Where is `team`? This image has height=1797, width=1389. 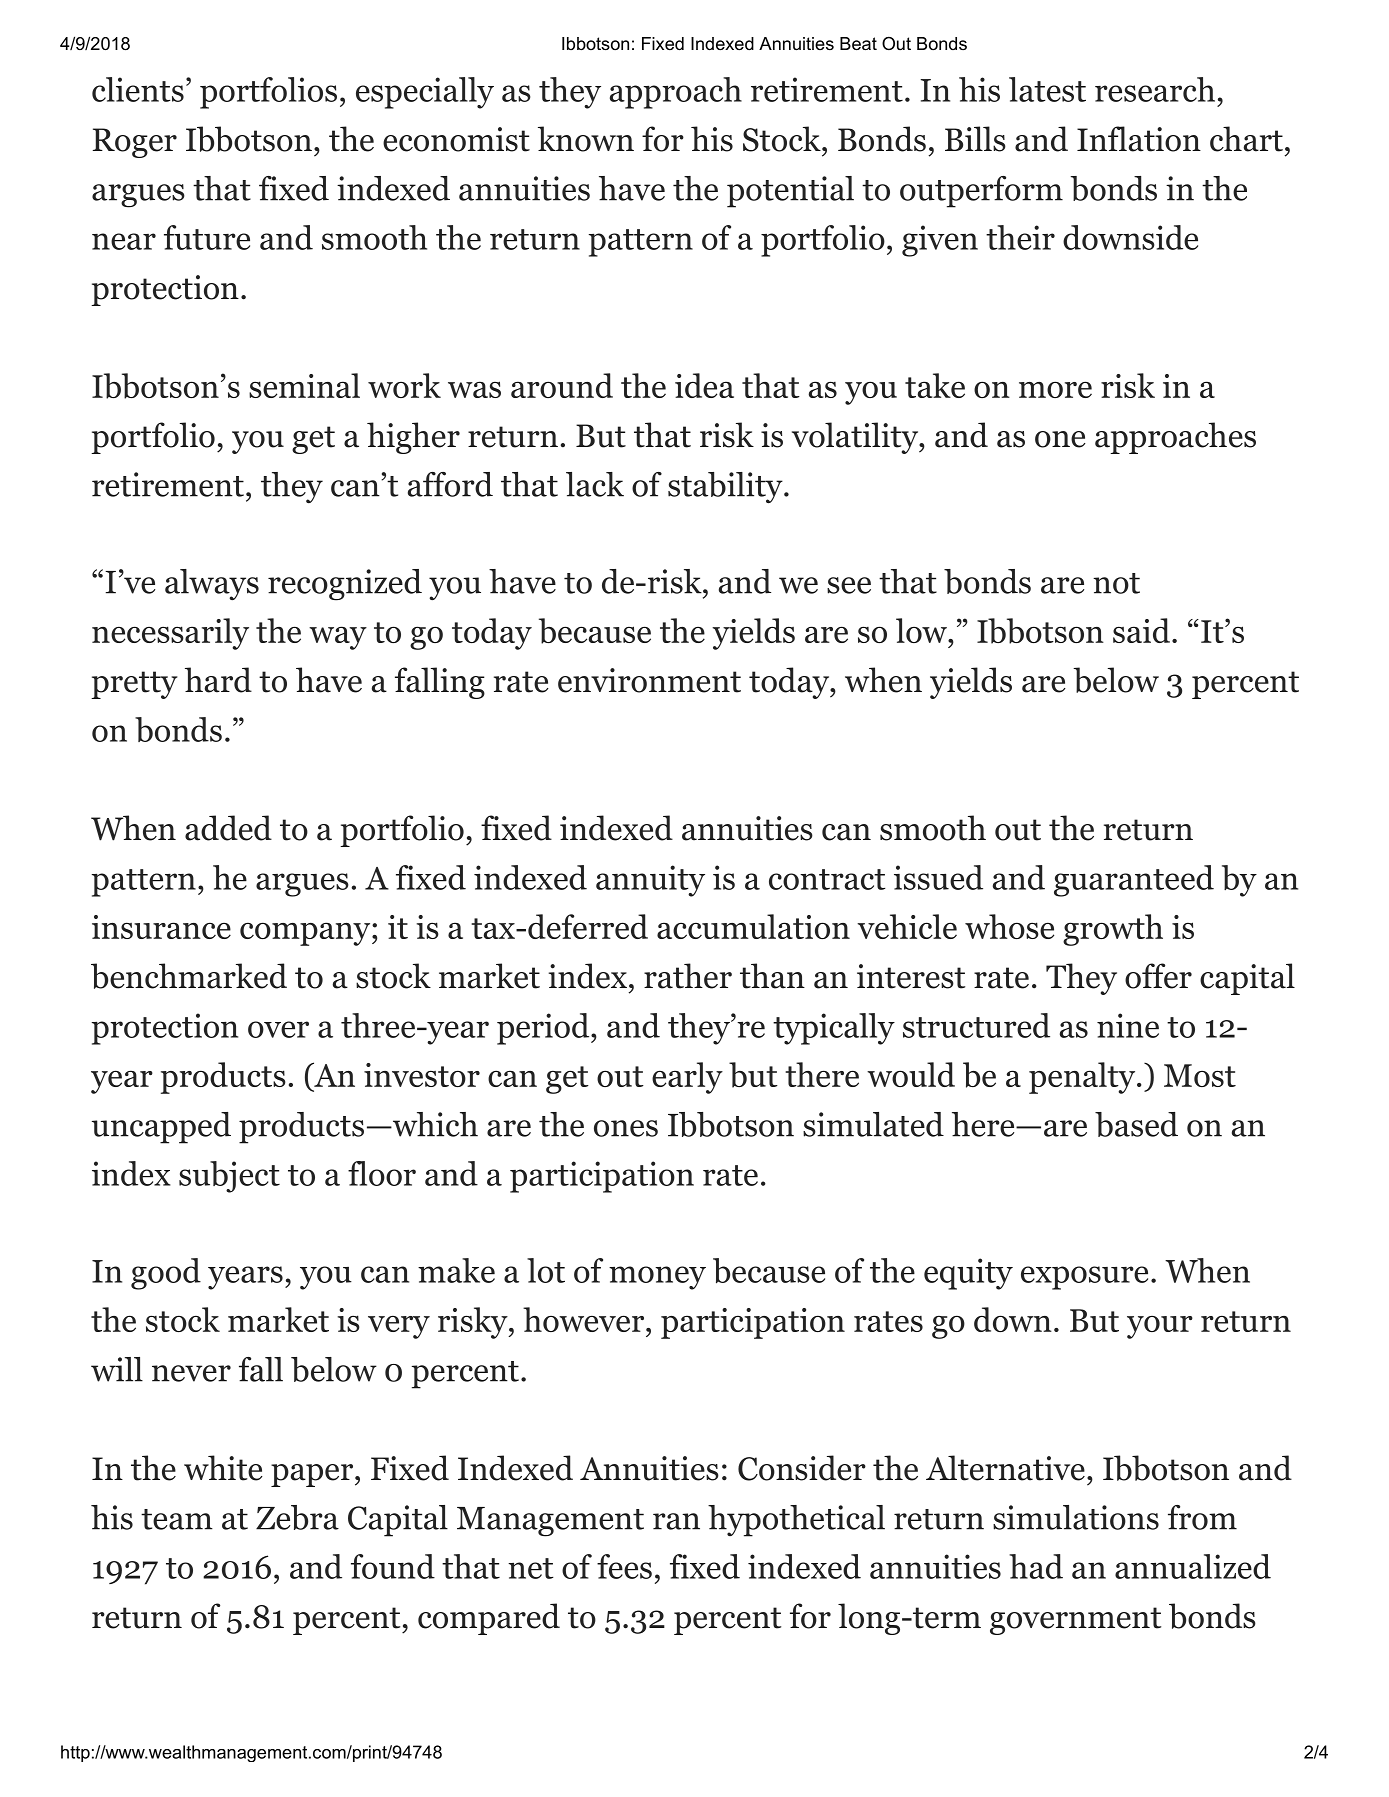 team is located at coordinates (177, 1519).
